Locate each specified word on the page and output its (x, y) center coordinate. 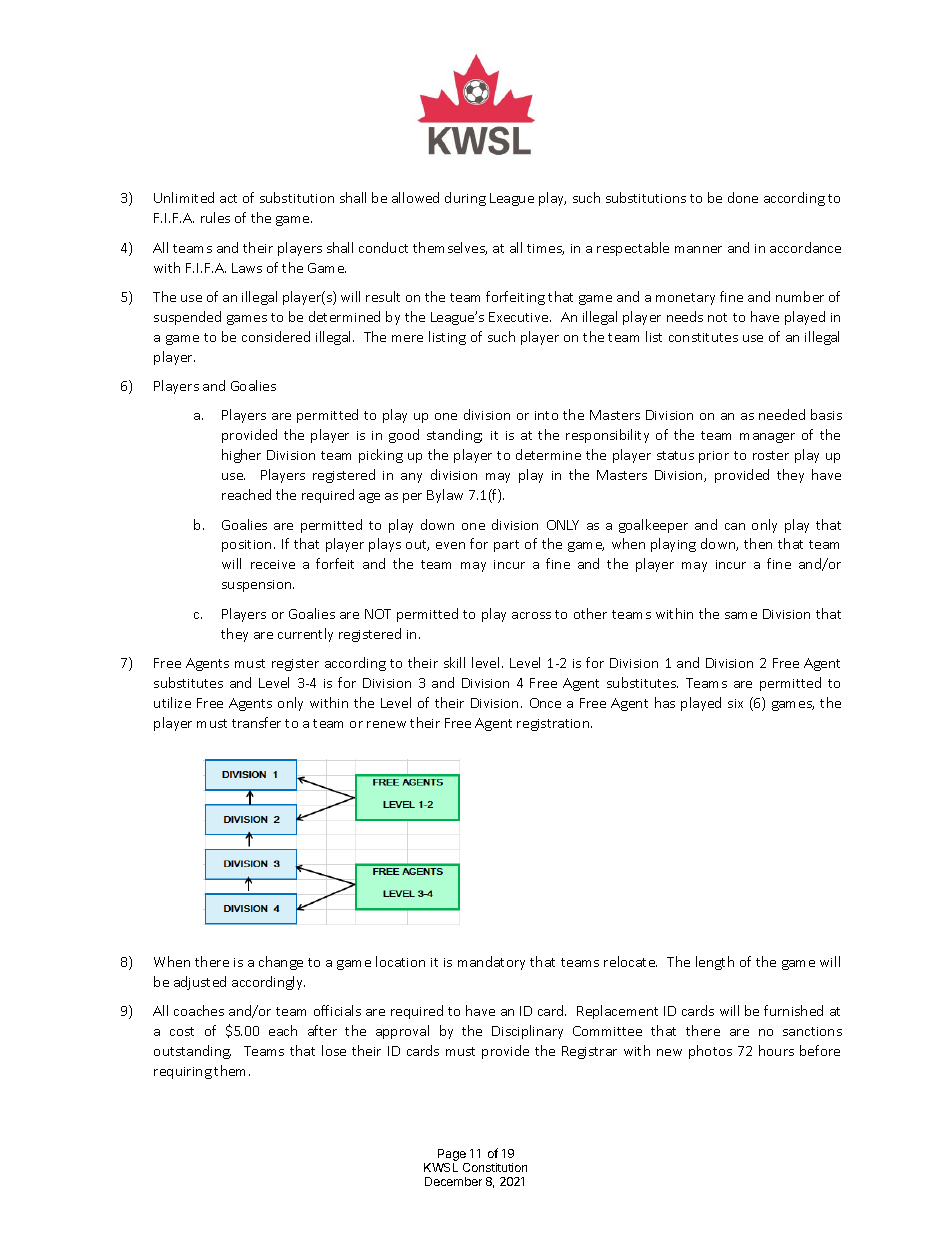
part (506, 546)
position (246, 546)
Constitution (495, 1167)
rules (215, 217)
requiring (183, 1073)
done (743, 197)
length (715, 963)
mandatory (491, 963)
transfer (256, 722)
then (758, 543)
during (465, 199)
